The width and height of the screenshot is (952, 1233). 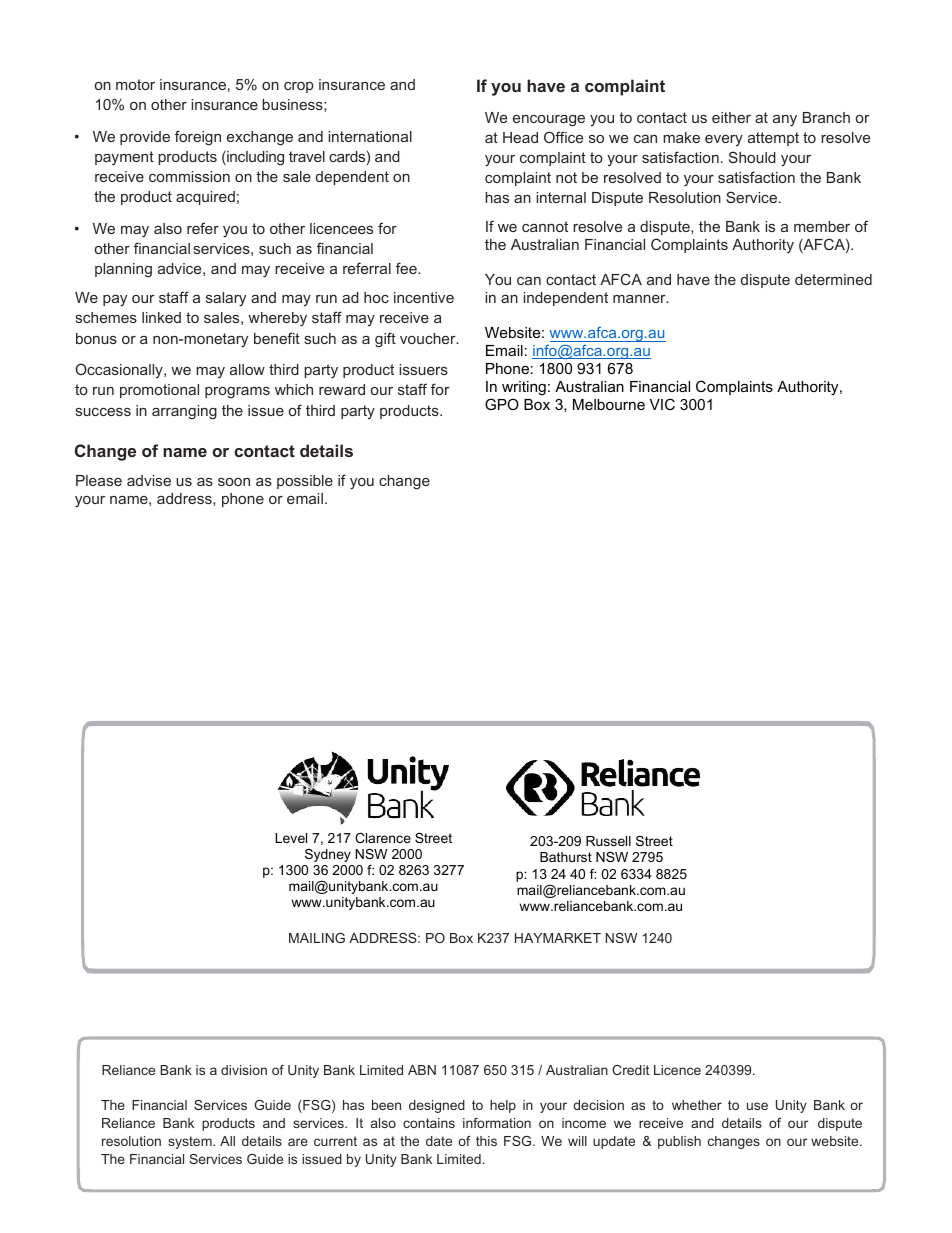 I want to click on either, so click(x=731, y=117).
